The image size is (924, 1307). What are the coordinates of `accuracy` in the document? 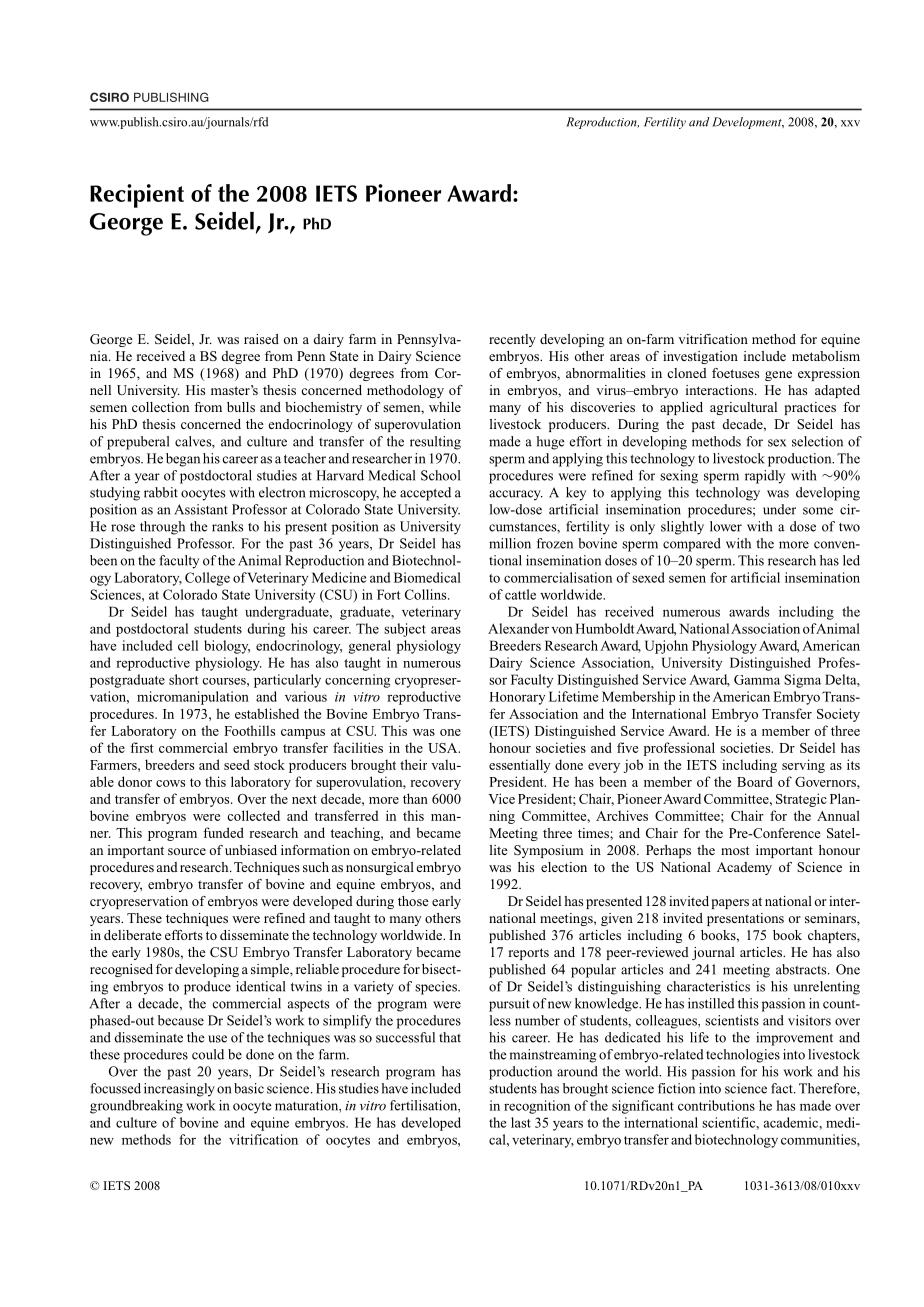 It's located at (516, 495).
